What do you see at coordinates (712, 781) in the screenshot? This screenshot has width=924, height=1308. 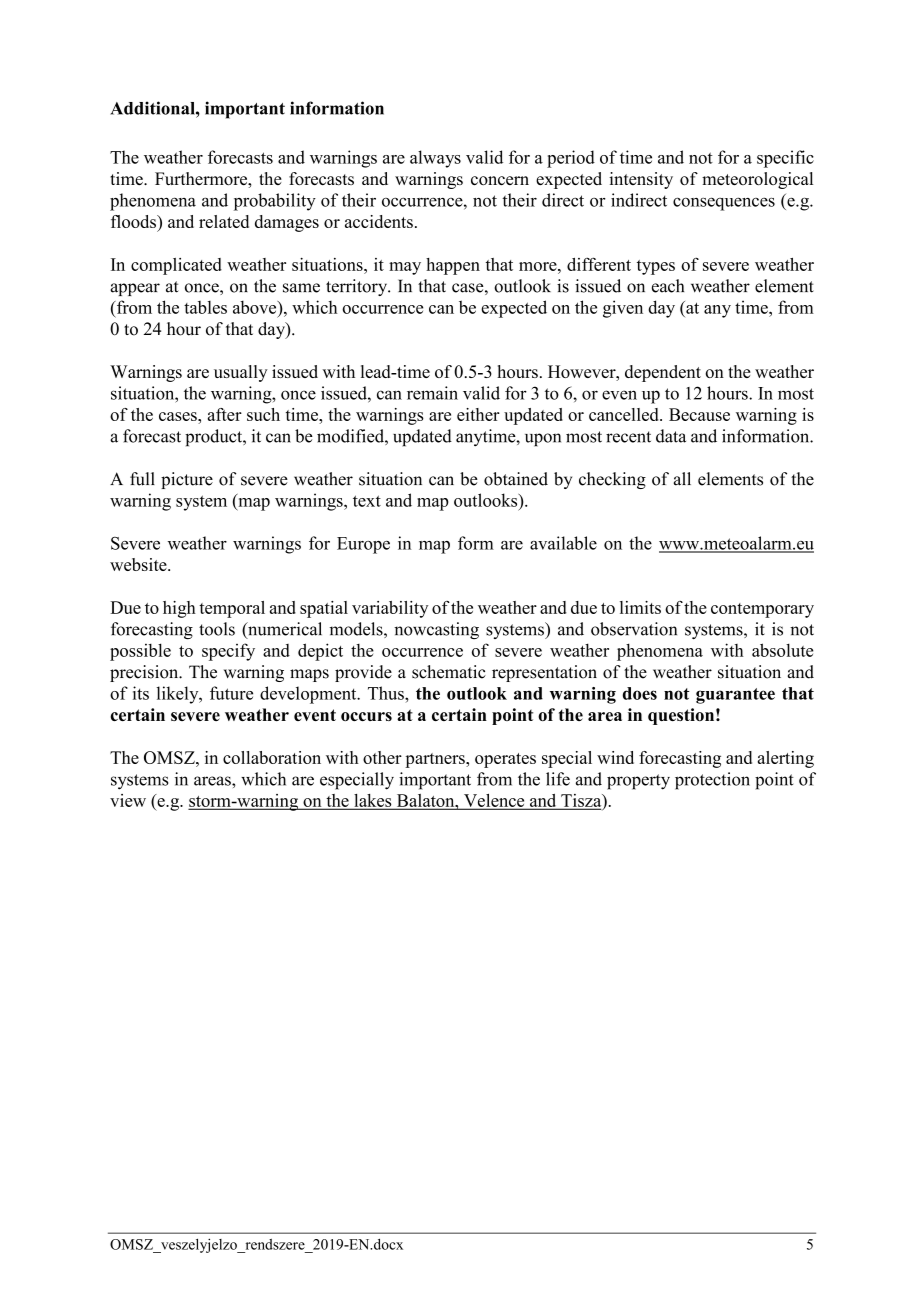 I see `protection` at bounding box center [712, 781].
